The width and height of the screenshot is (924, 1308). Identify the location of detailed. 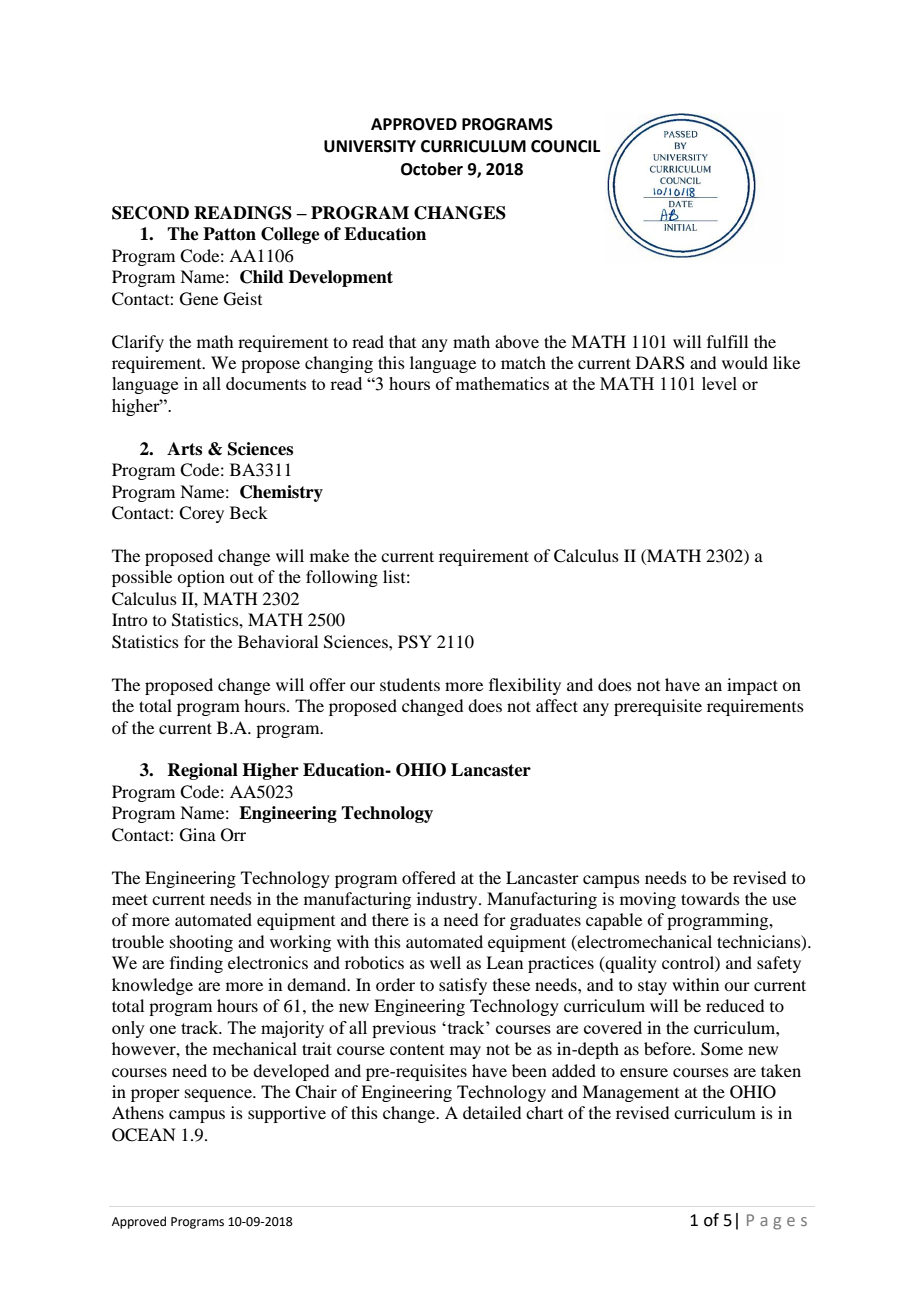
(492, 1112).
